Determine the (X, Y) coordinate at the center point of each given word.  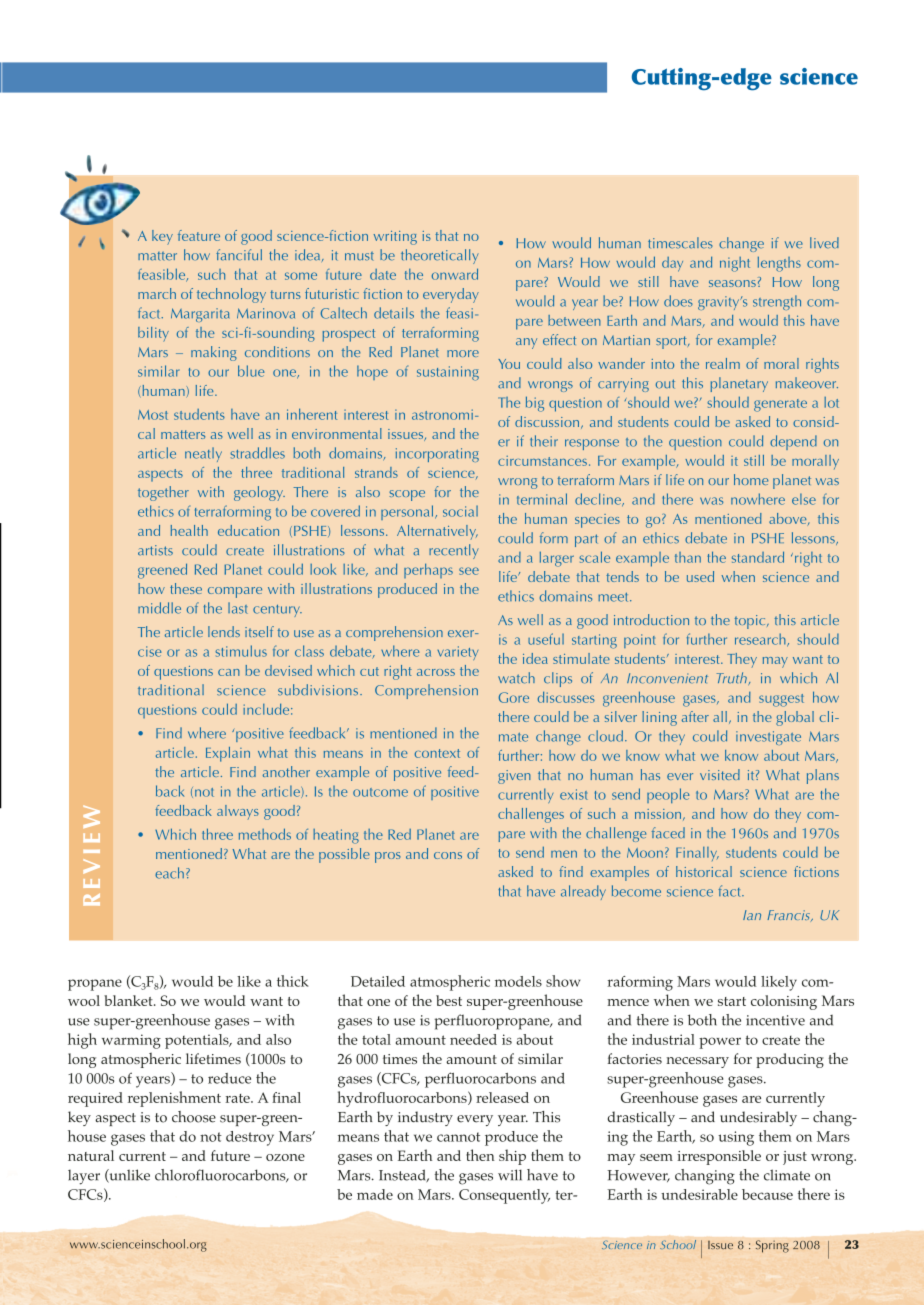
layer (84, 1177)
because (767, 1194)
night (735, 264)
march (157, 293)
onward (455, 274)
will (510, 1175)
